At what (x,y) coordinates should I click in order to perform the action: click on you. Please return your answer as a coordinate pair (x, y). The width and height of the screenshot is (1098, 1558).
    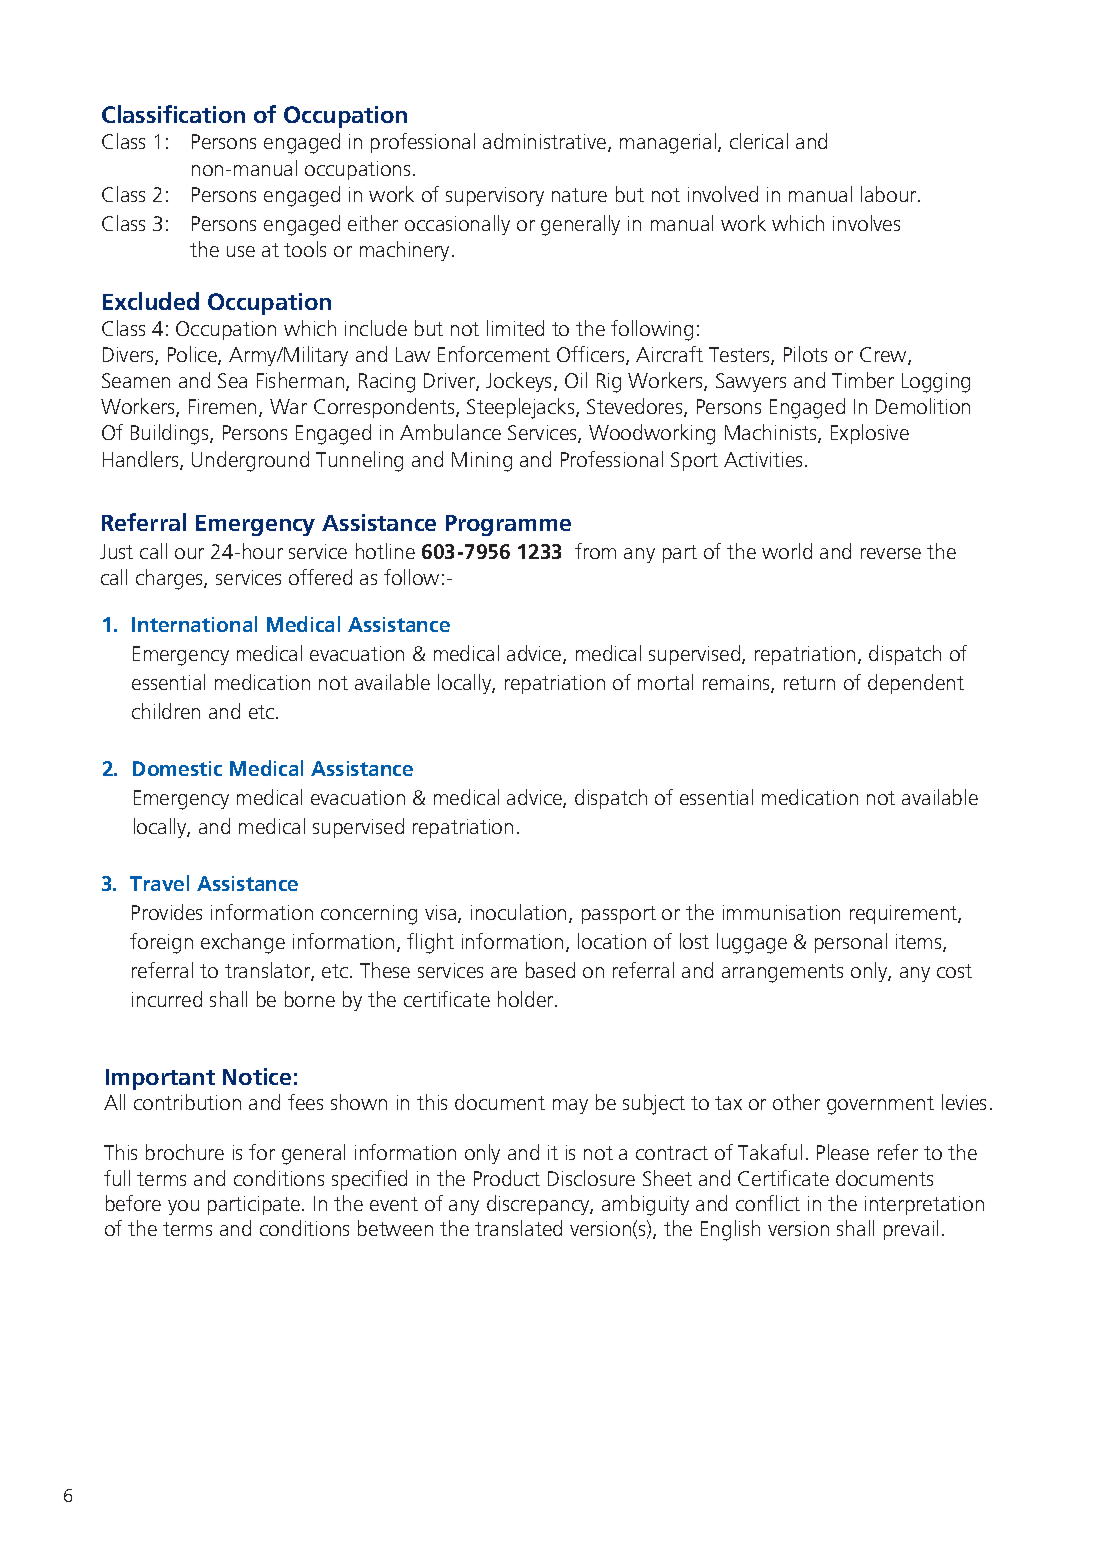
    Looking at the image, I should click on (183, 1207).
